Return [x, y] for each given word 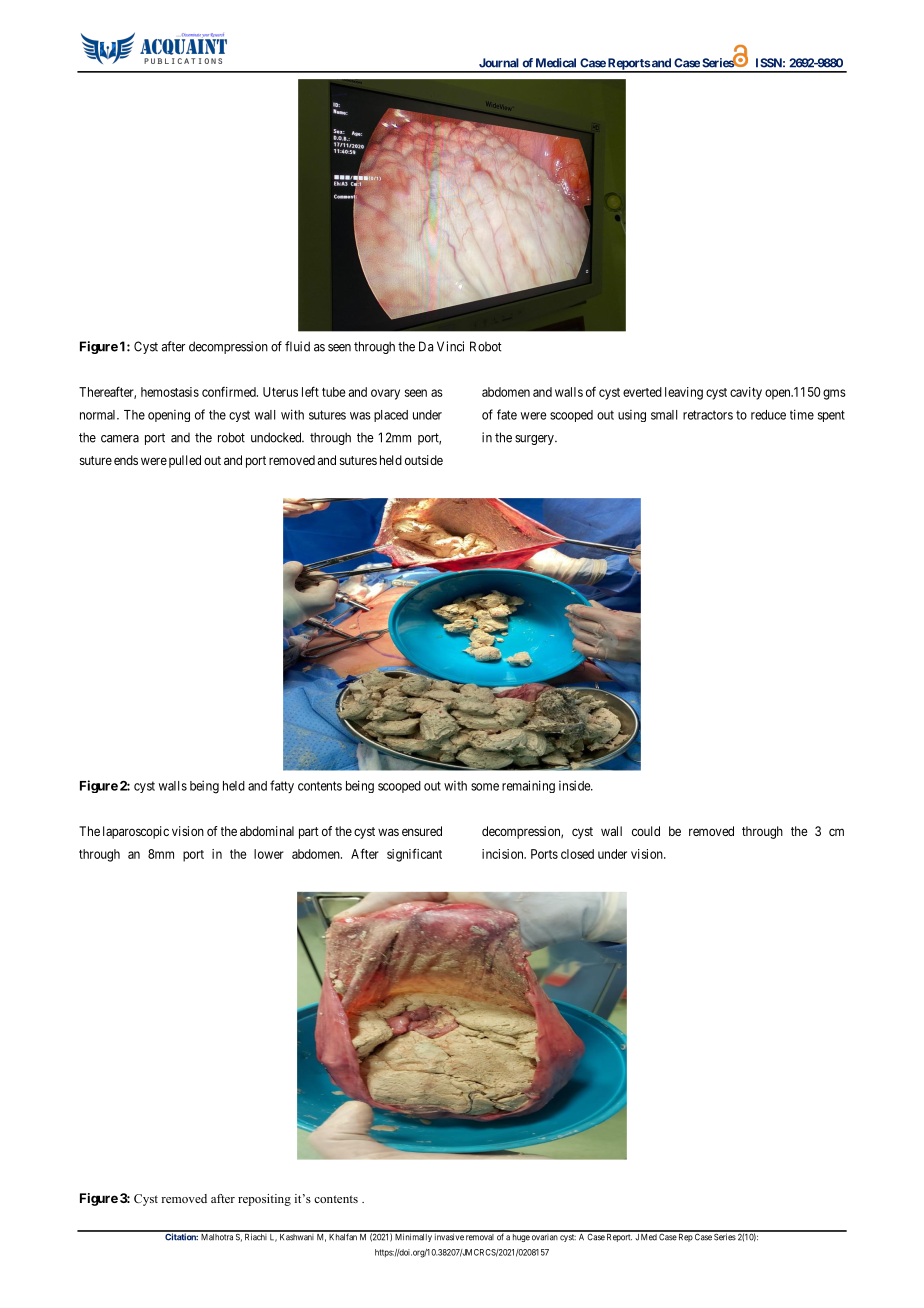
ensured [422, 831]
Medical [556, 63]
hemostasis [170, 392]
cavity [746, 393]
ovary [385, 394]
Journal [499, 63]
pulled [185, 461]
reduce [768, 415]
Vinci [450, 346]
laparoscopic [136, 832]
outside [424, 460]
